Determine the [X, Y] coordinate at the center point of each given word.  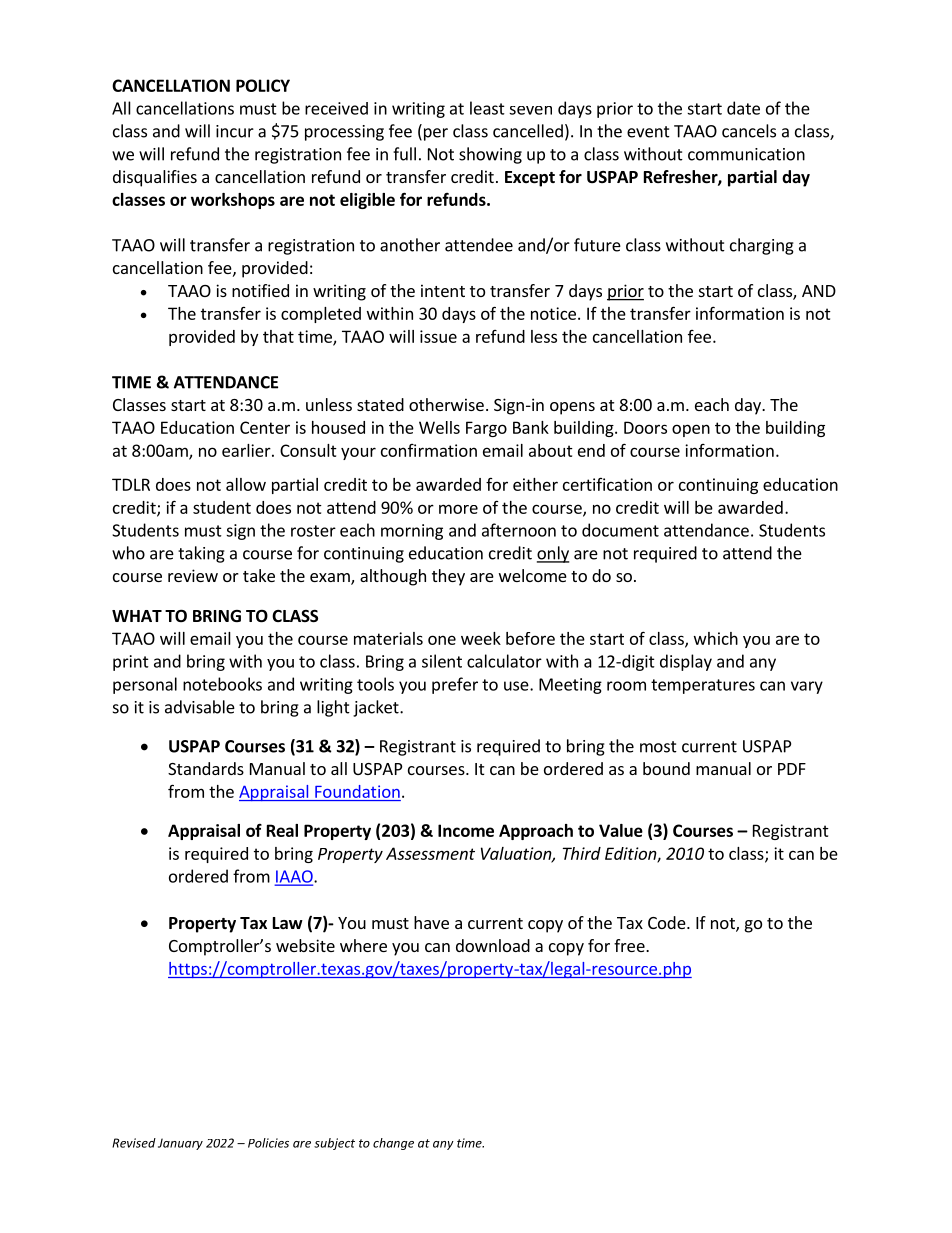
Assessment [430, 853]
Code [668, 922]
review [193, 575]
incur [235, 131]
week [481, 638]
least [487, 108]
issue [438, 336]
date [743, 108]
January [180, 1144]
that [278, 336]
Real [282, 830]
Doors [645, 427]
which [716, 638]
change [393, 1144]
